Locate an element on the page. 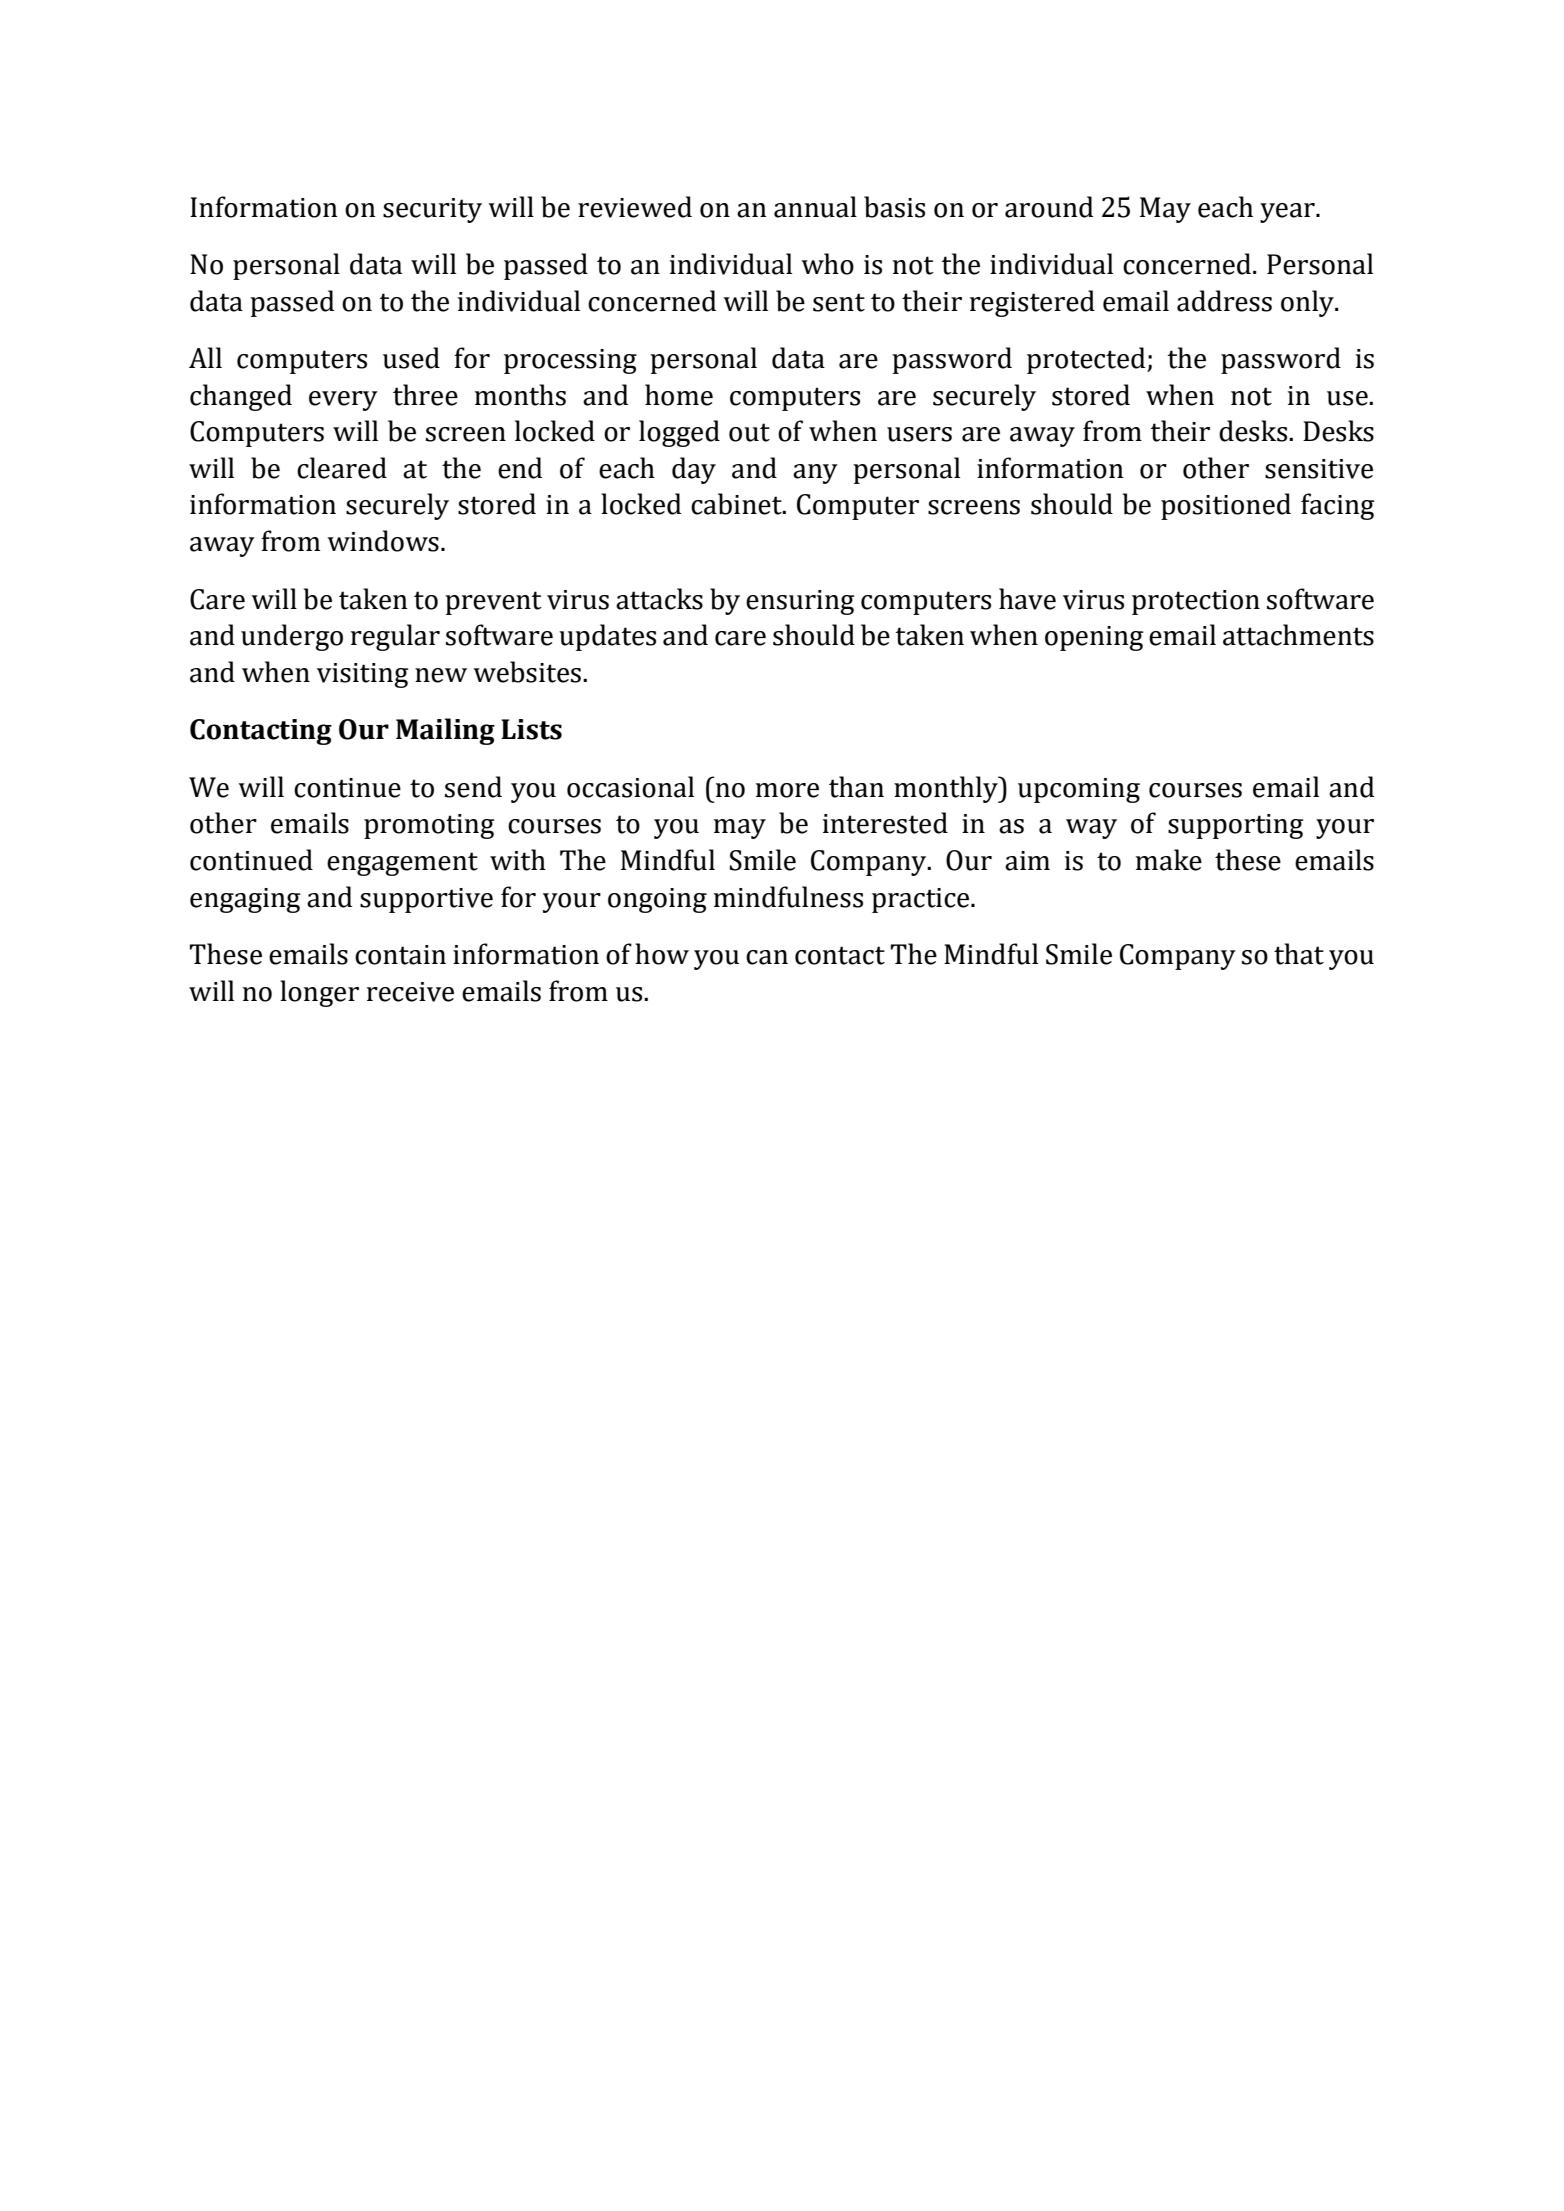 This image has height=2211, width=1564. annual is located at coordinates (815, 207).
